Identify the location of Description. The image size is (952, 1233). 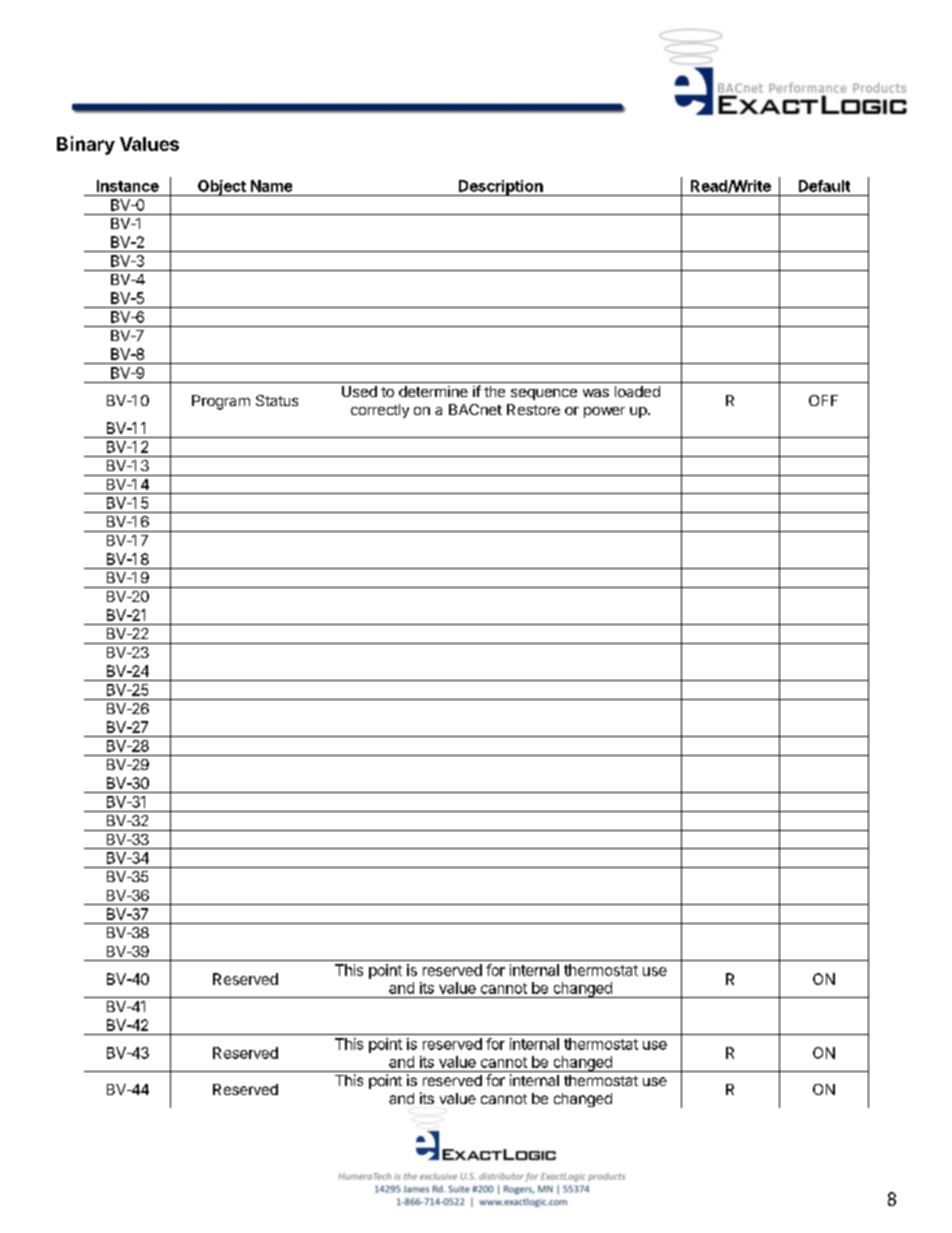
(501, 188).
